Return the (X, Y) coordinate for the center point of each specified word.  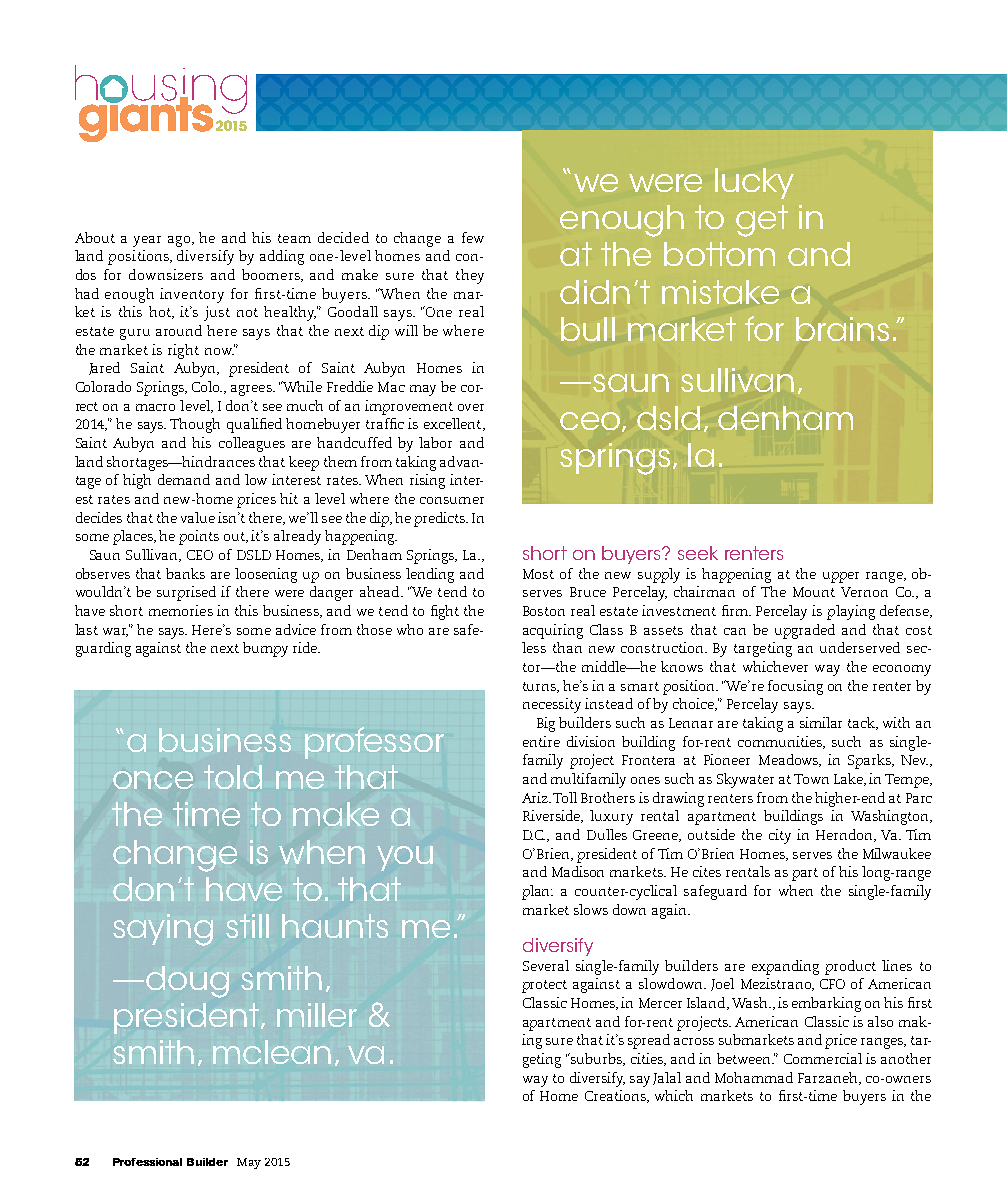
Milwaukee (897, 853)
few (473, 237)
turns (541, 687)
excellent (454, 424)
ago (181, 241)
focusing (795, 687)
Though (195, 425)
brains (842, 329)
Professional (147, 1162)
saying (163, 930)
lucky (754, 183)
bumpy (265, 649)
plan (537, 892)
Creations (617, 1096)
